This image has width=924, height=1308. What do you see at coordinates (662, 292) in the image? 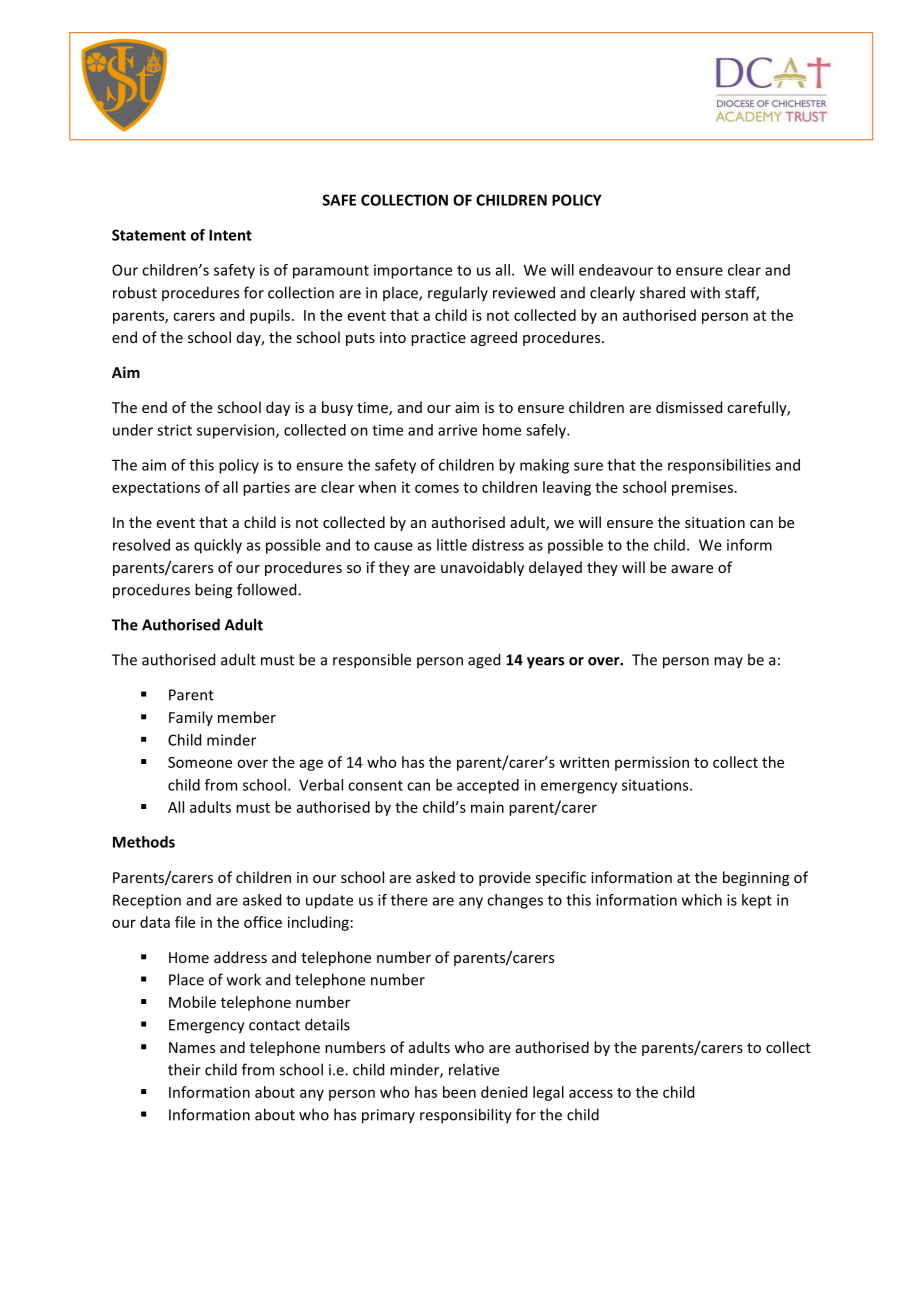
I see `shared` at bounding box center [662, 292].
